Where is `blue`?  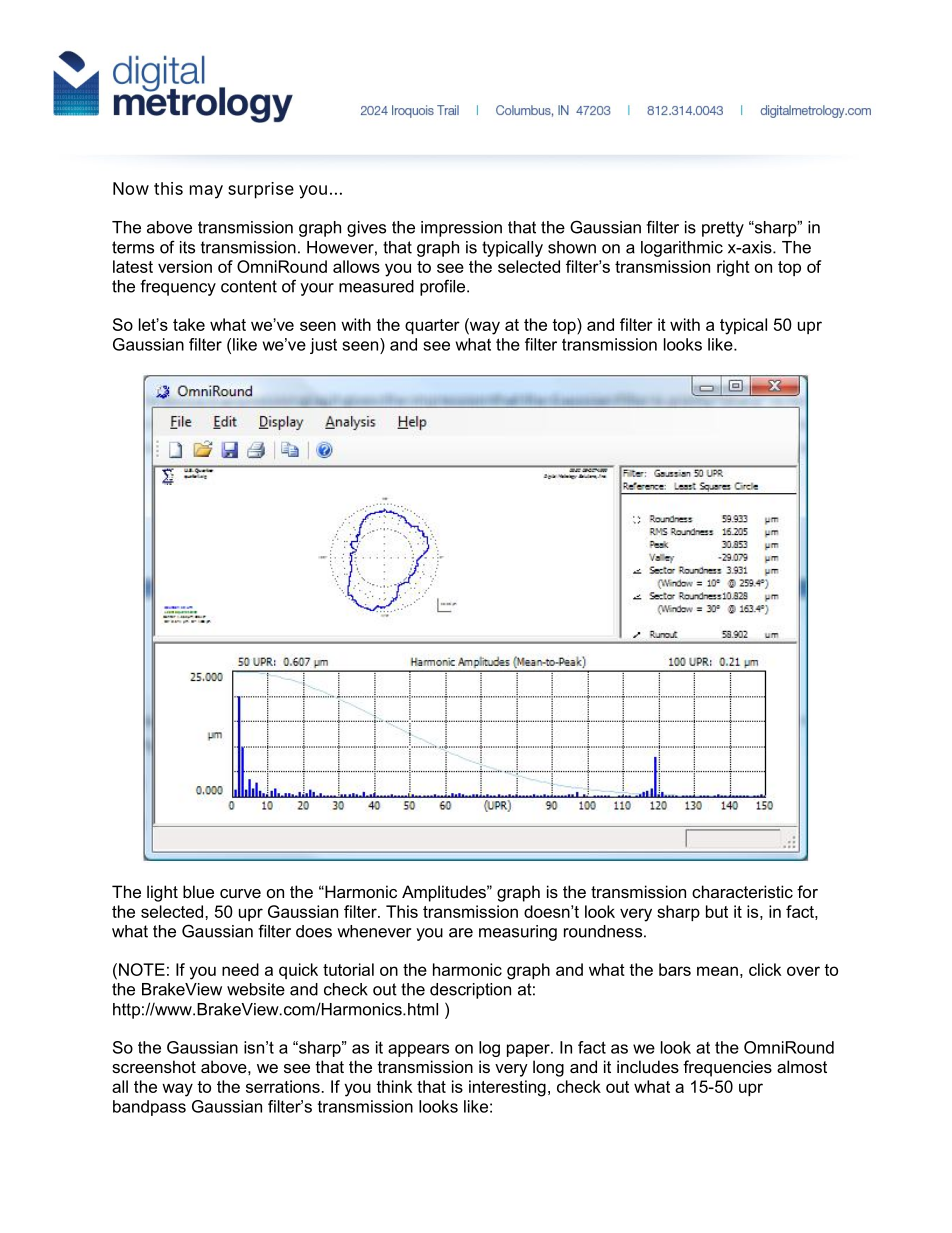 blue is located at coordinates (198, 891).
